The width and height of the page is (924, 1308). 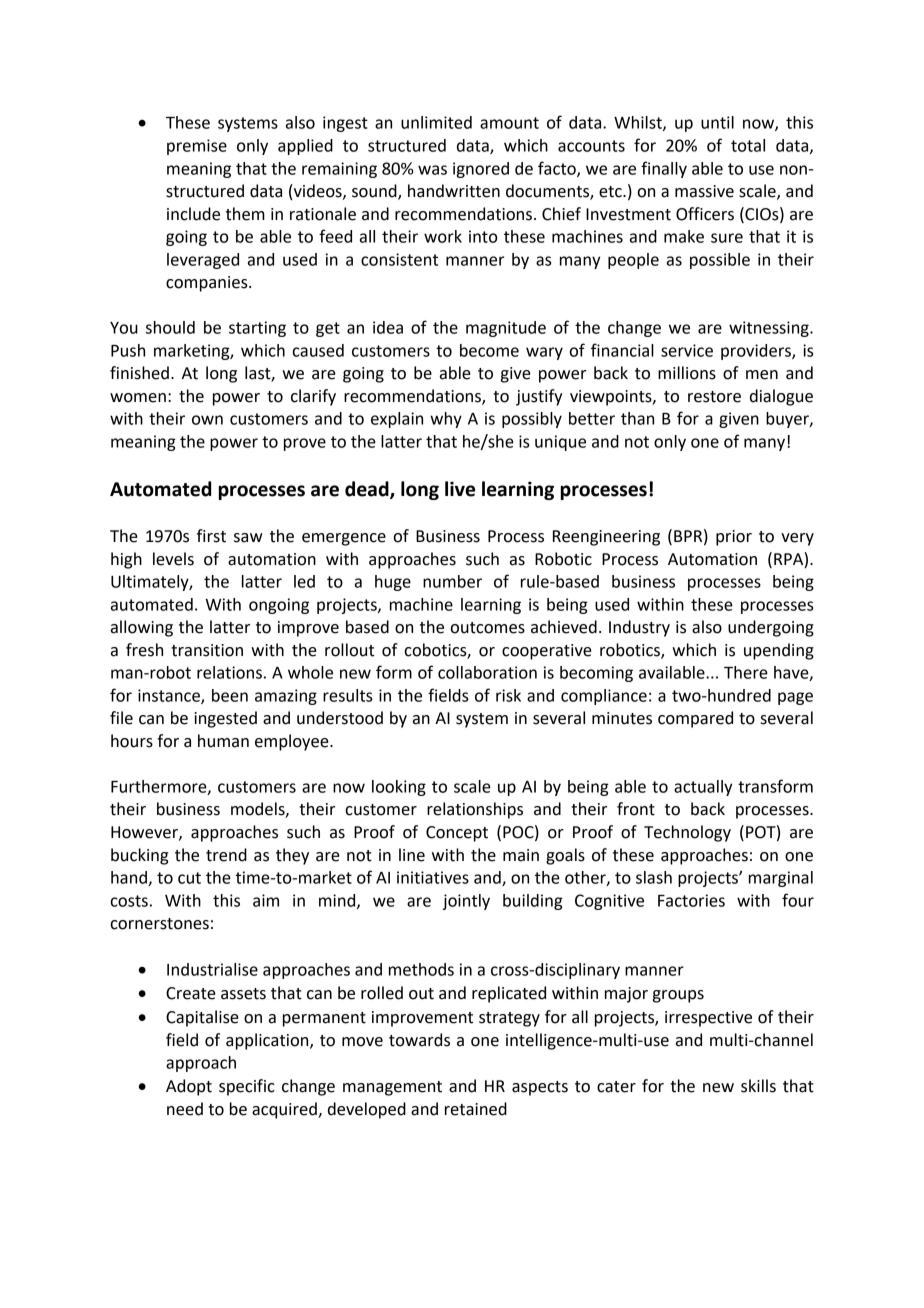 What do you see at coordinates (399, 788) in the page?
I see `looking` at bounding box center [399, 788].
